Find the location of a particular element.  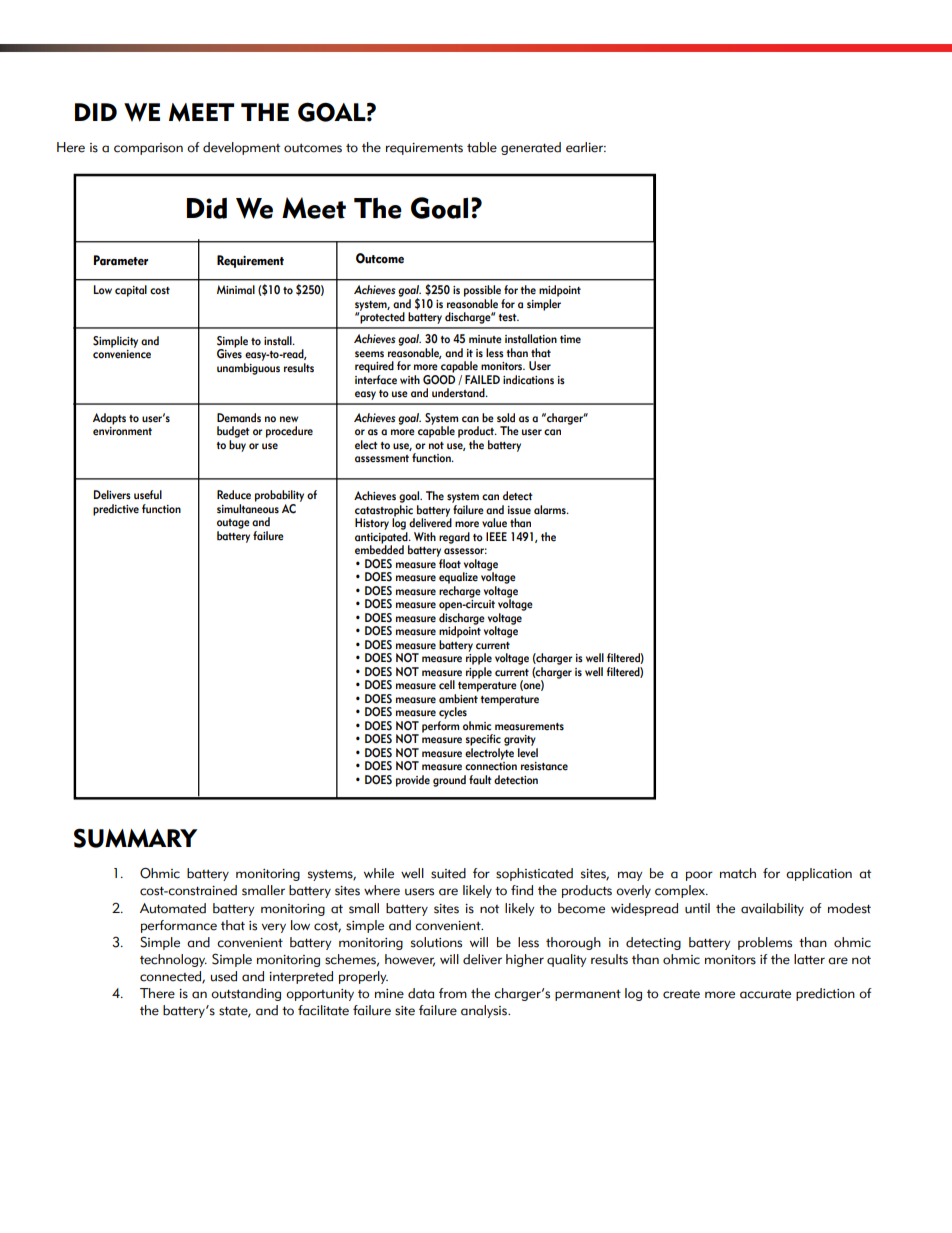

Gives is located at coordinates (229, 353).
